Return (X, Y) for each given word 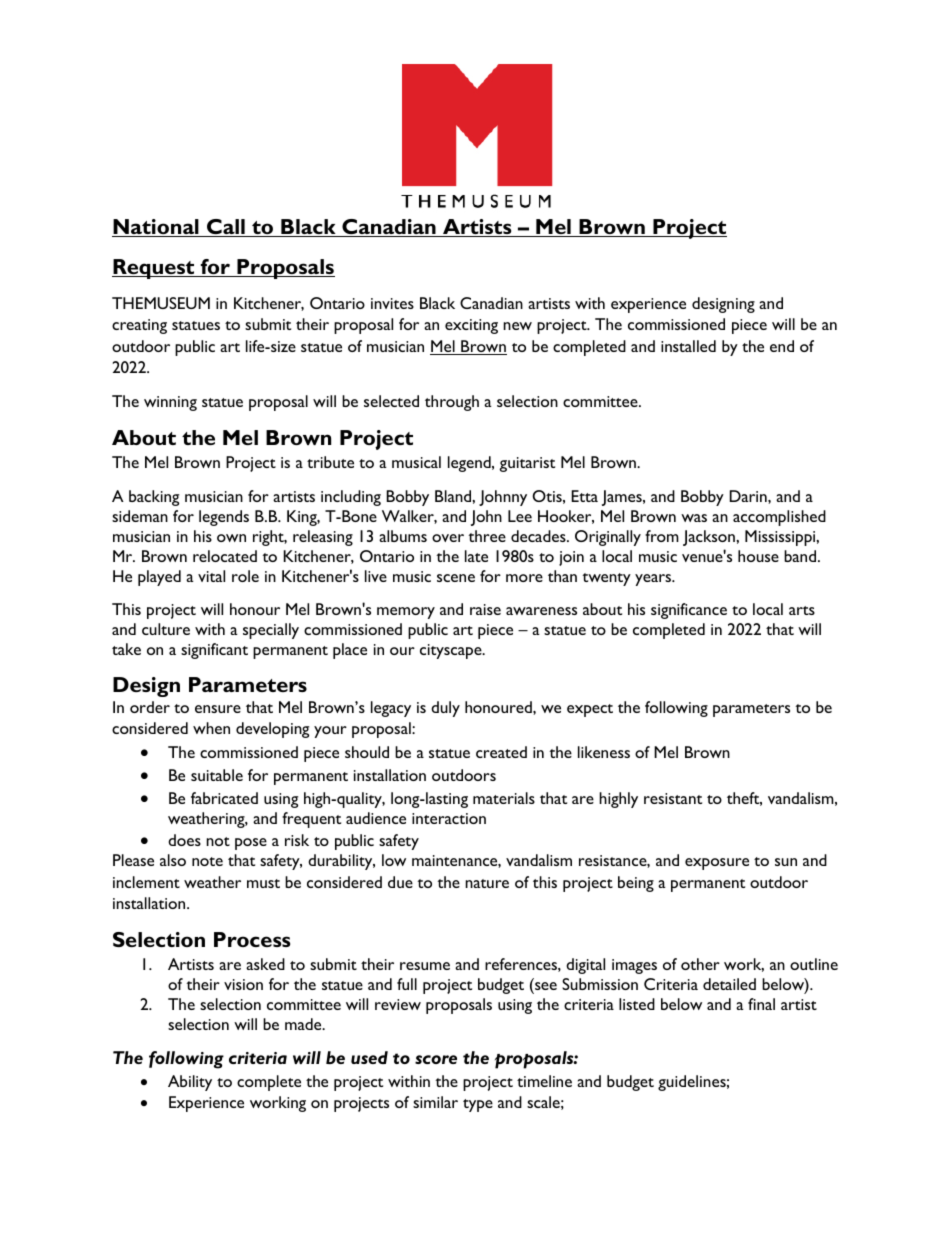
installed (688, 346)
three (487, 536)
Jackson (710, 538)
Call (226, 228)
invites (392, 303)
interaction (449, 818)
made (304, 1024)
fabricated (224, 798)
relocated (225, 556)
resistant (673, 798)
